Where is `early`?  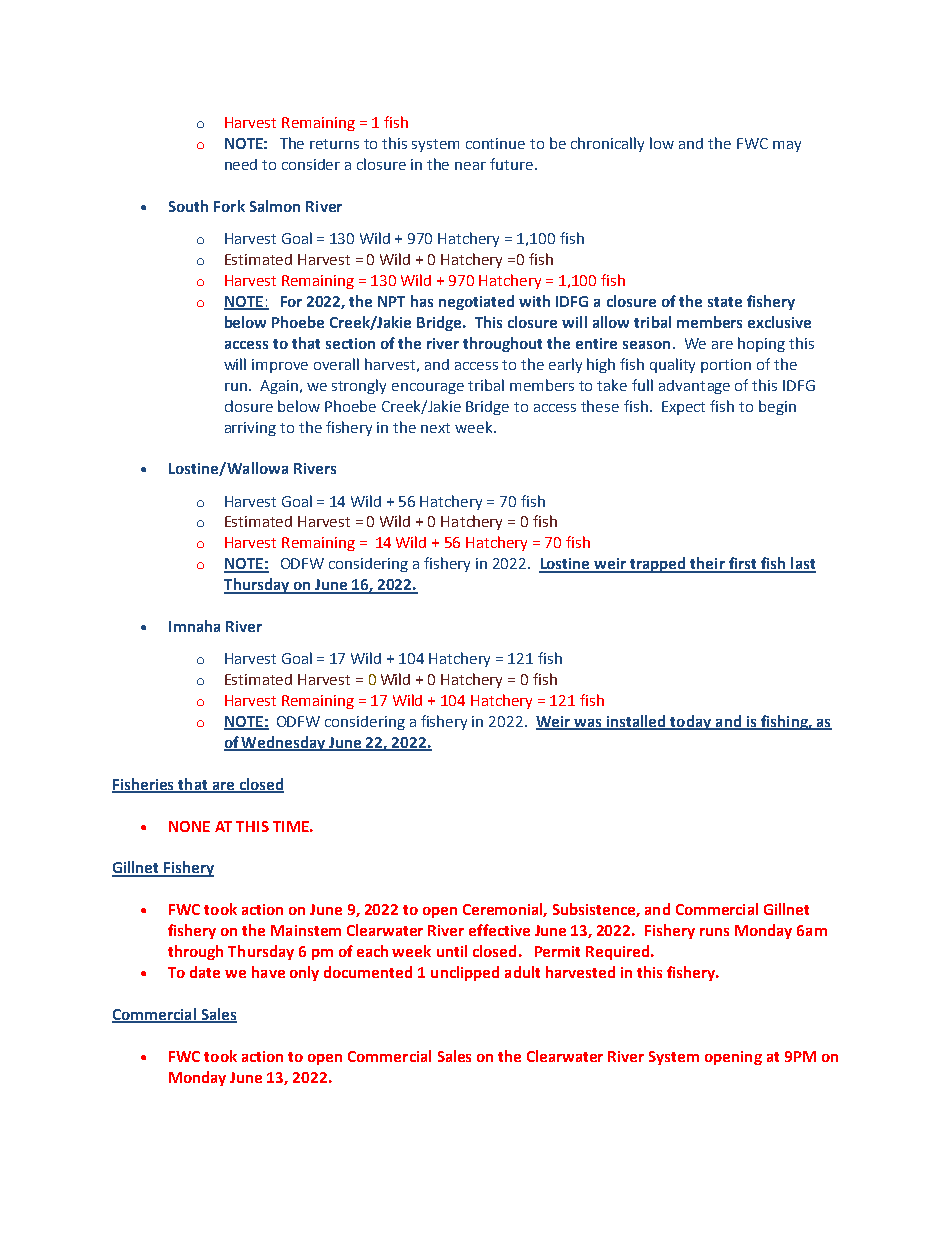 early is located at coordinates (565, 365).
